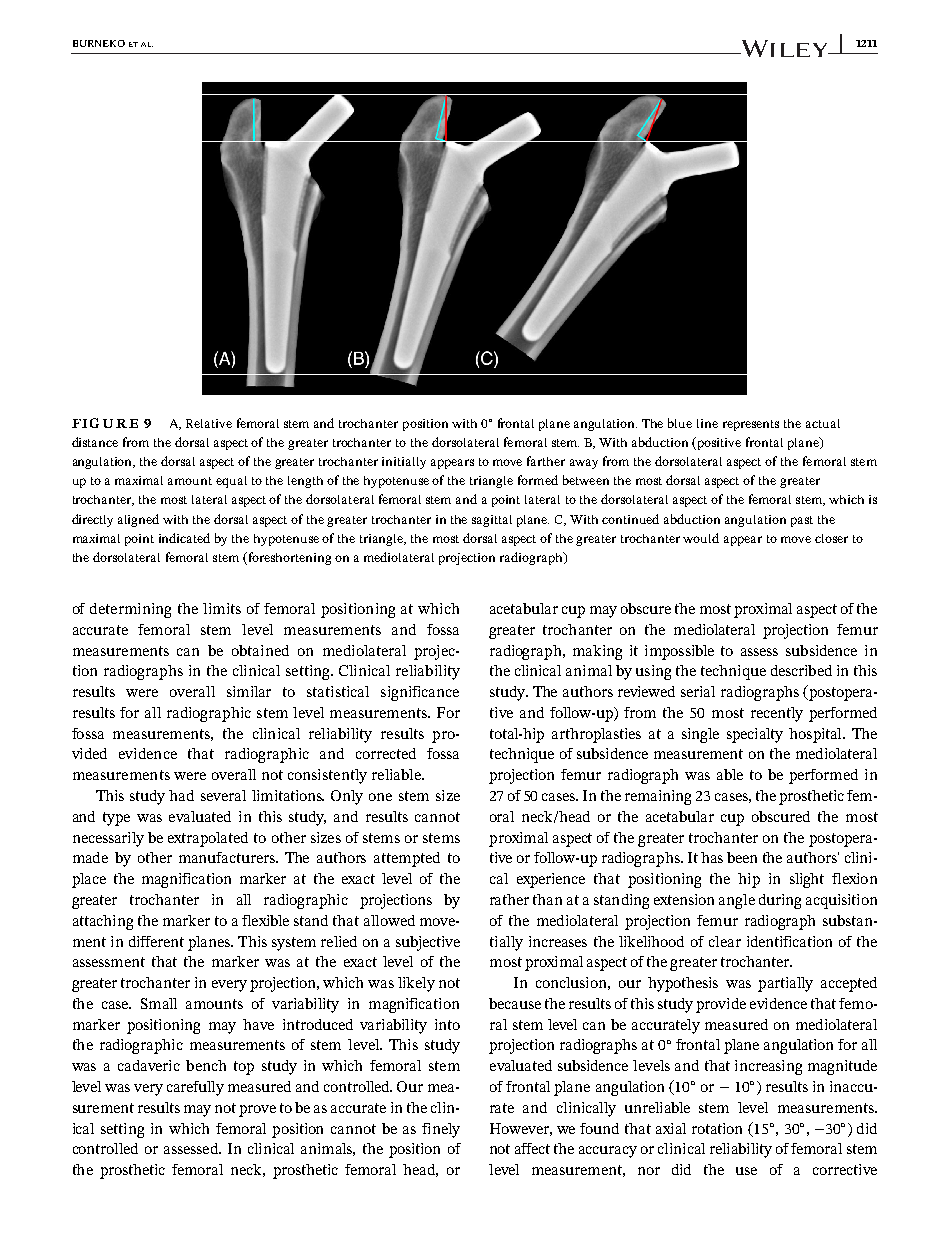 This screenshot has height=1251, width=952. What do you see at coordinates (546, 461) in the screenshot?
I see `farther` at bounding box center [546, 461].
